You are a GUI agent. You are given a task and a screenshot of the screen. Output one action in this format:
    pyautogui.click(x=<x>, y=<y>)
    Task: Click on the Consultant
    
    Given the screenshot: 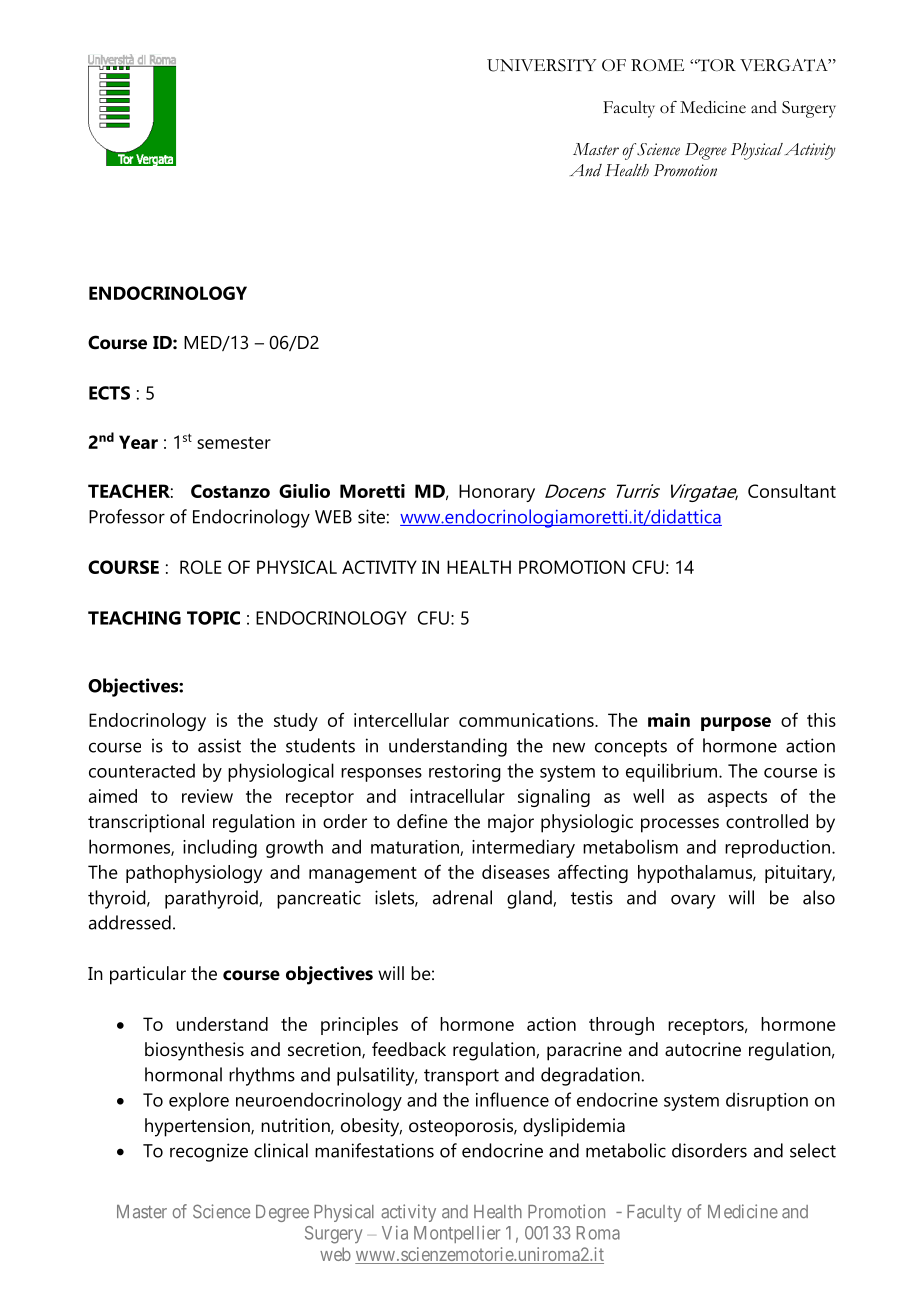 What is the action you would take?
    pyautogui.click(x=792, y=491)
